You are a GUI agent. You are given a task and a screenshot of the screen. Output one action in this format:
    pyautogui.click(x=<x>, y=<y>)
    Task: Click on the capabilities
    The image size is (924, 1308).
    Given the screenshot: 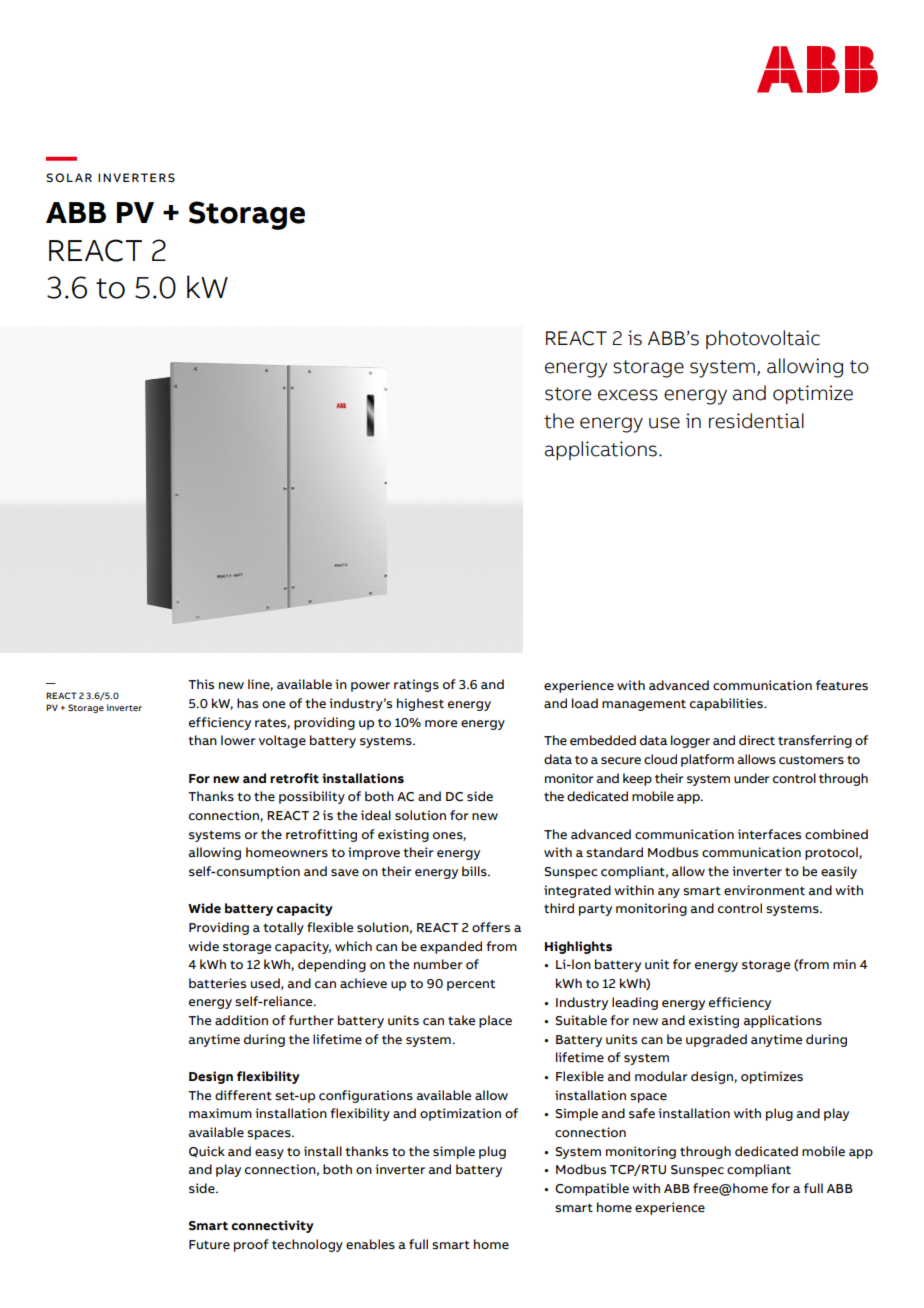 What is the action you would take?
    pyautogui.click(x=727, y=704)
